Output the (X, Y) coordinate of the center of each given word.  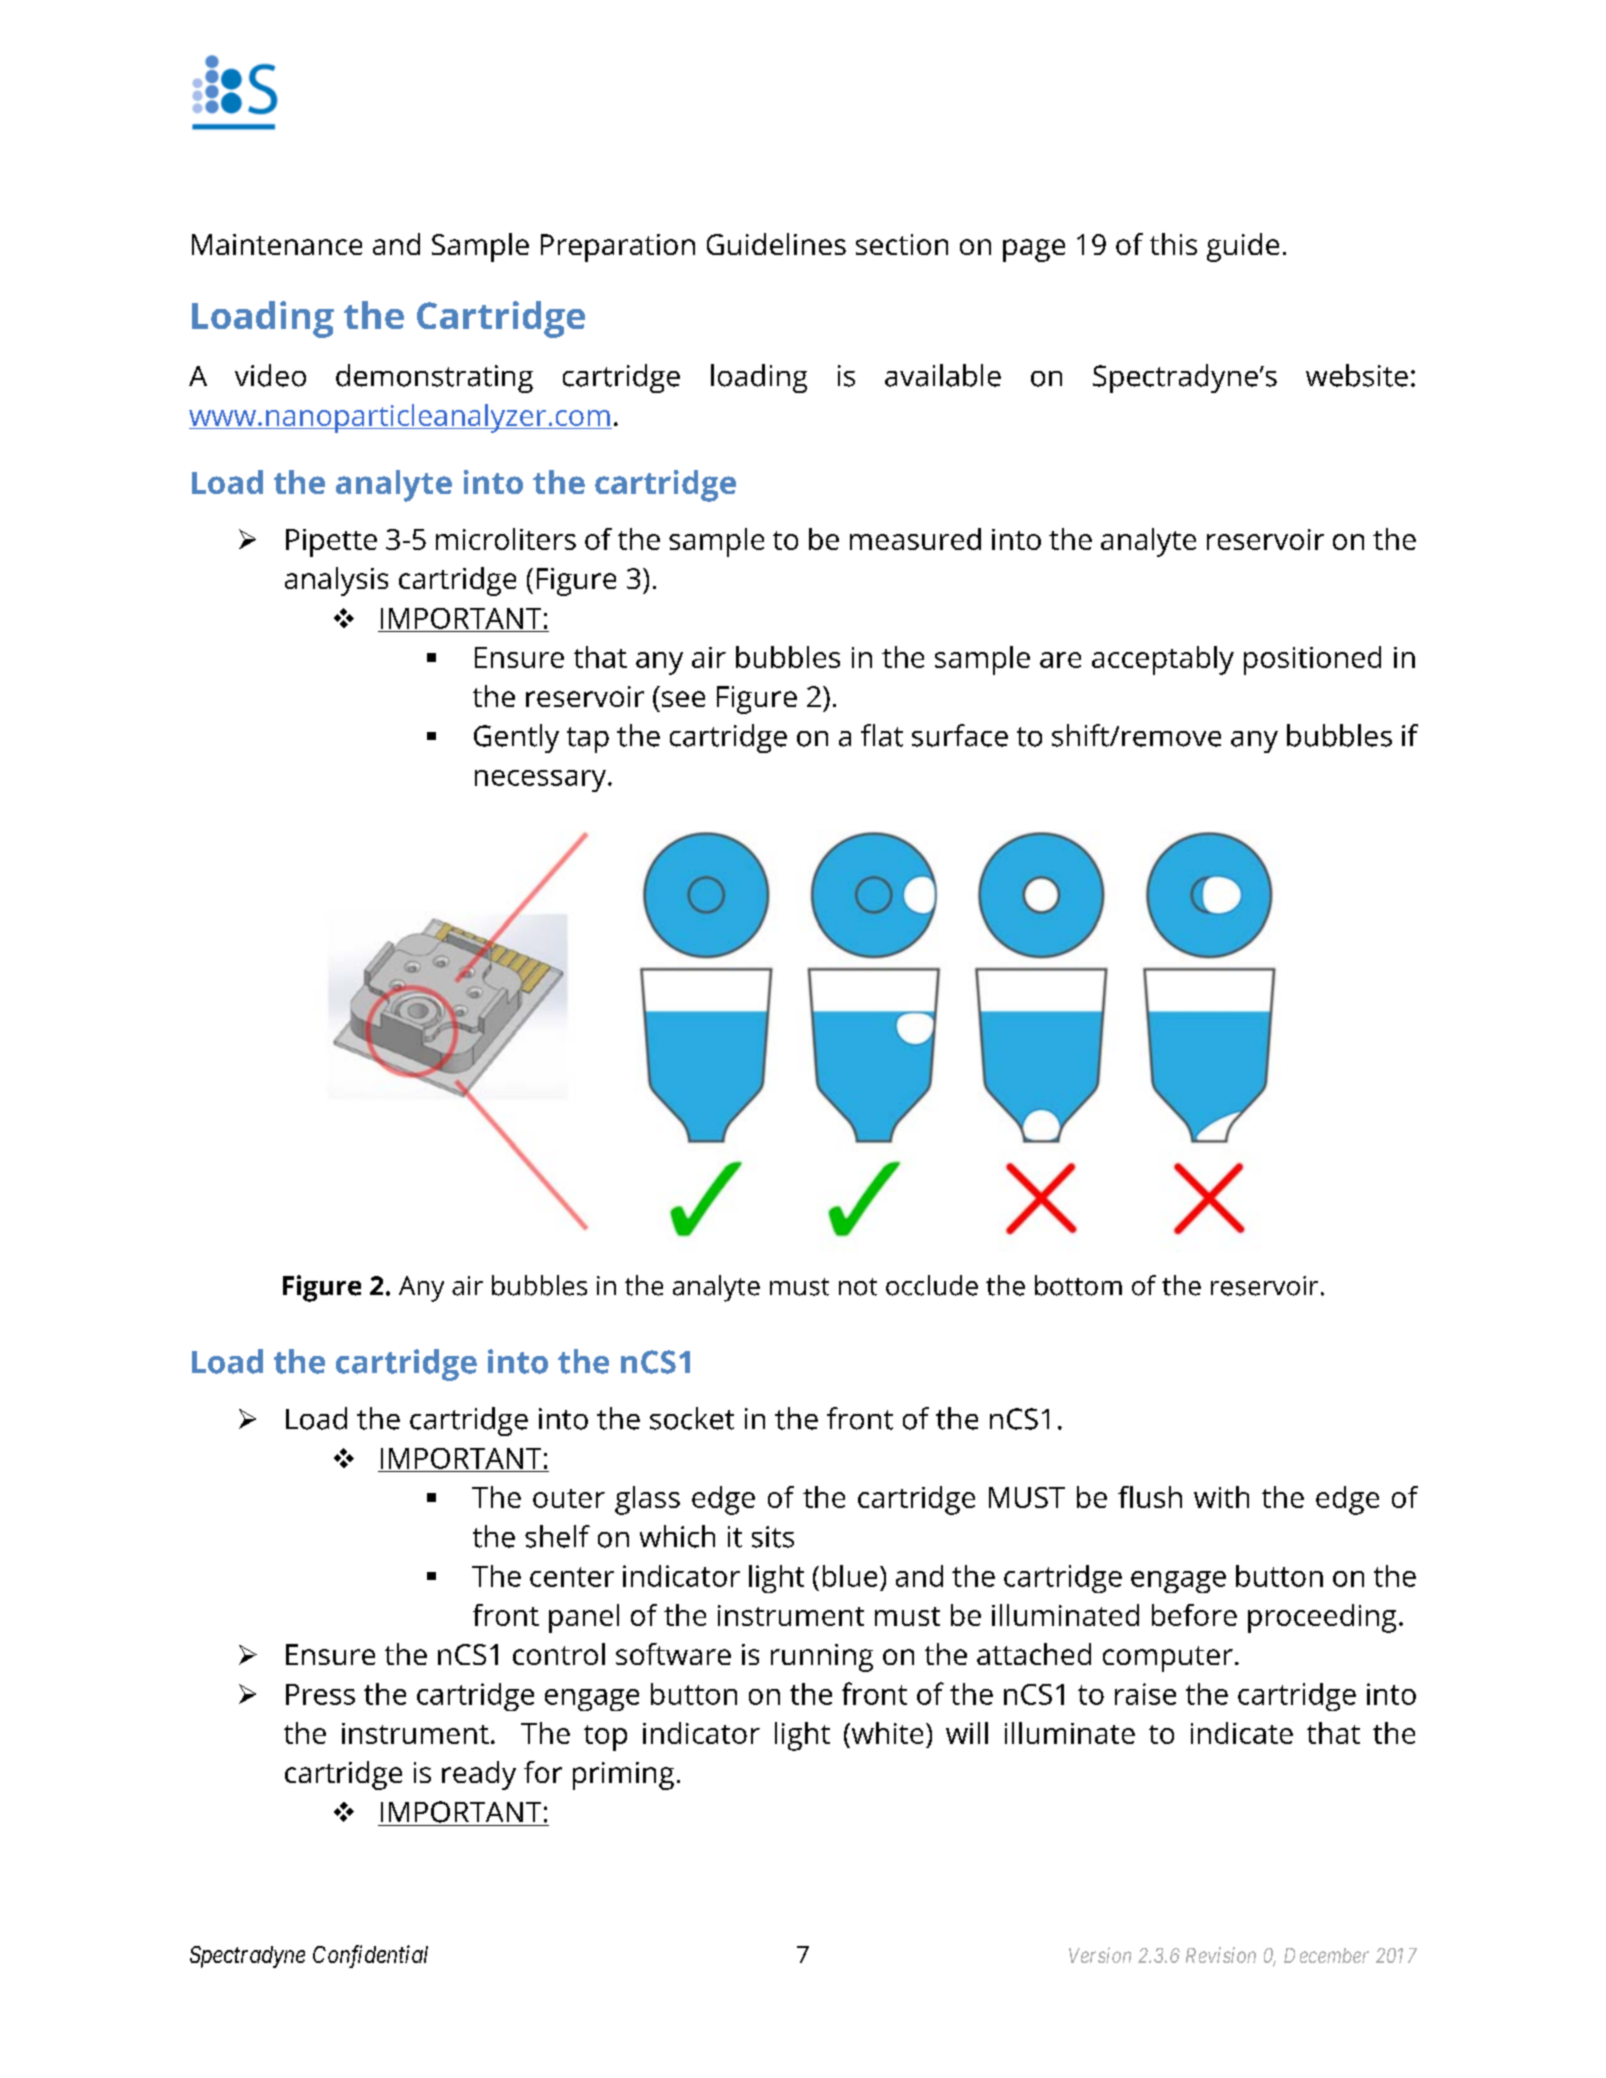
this (1173, 244)
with (1221, 1497)
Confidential (370, 1956)
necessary (542, 781)
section (902, 244)
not (858, 1287)
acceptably (1163, 660)
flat (882, 735)
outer (569, 1498)
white (886, 1733)
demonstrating (434, 378)
